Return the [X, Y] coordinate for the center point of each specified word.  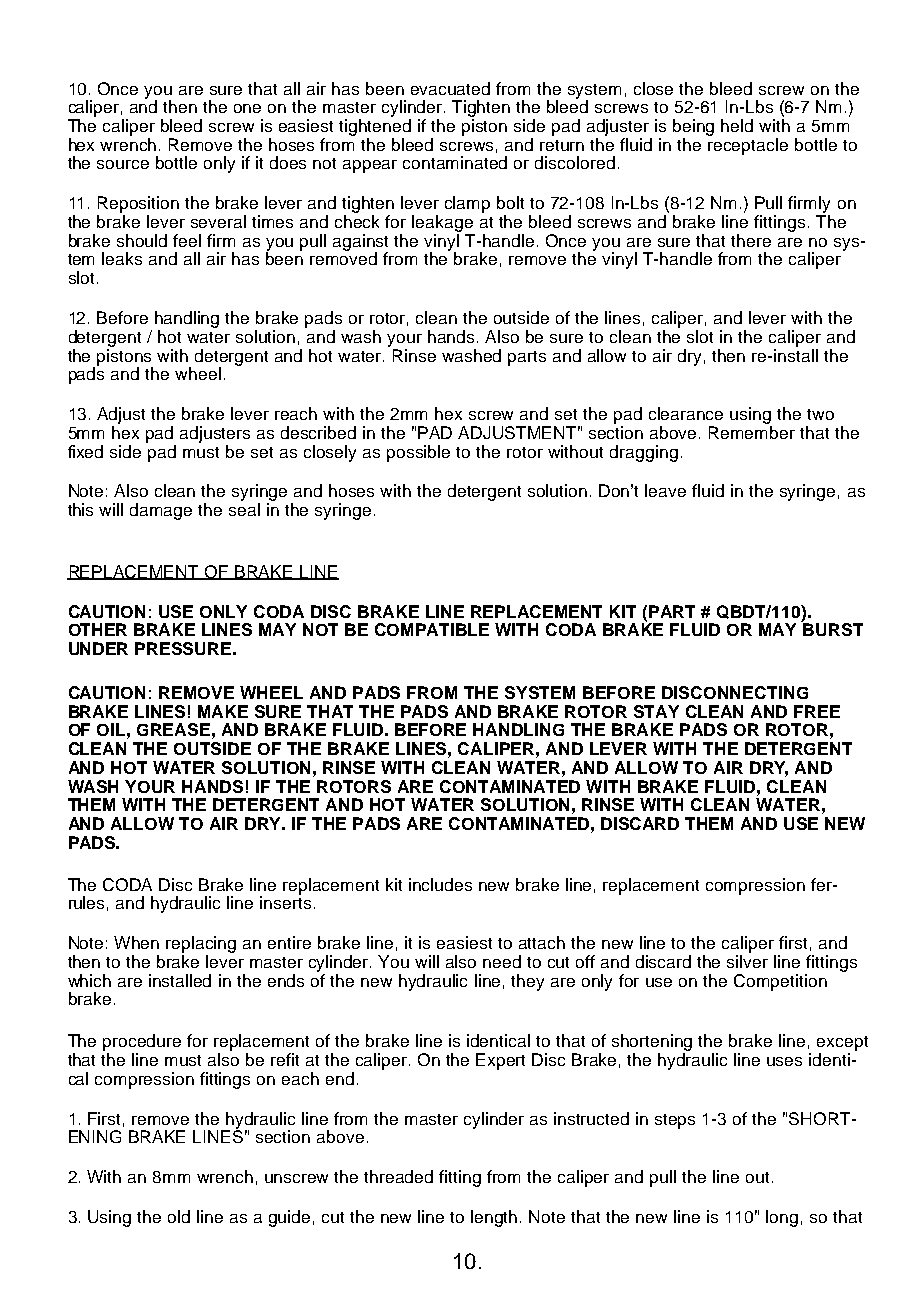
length [494, 1218]
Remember [752, 432]
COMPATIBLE [432, 629]
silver [747, 961]
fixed [85, 451]
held [737, 125]
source [123, 164]
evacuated [450, 88]
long [782, 1218]
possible [418, 453]
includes [440, 884]
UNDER [98, 648]
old [179, 1216]
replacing [201, 946]
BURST [832, 628]
